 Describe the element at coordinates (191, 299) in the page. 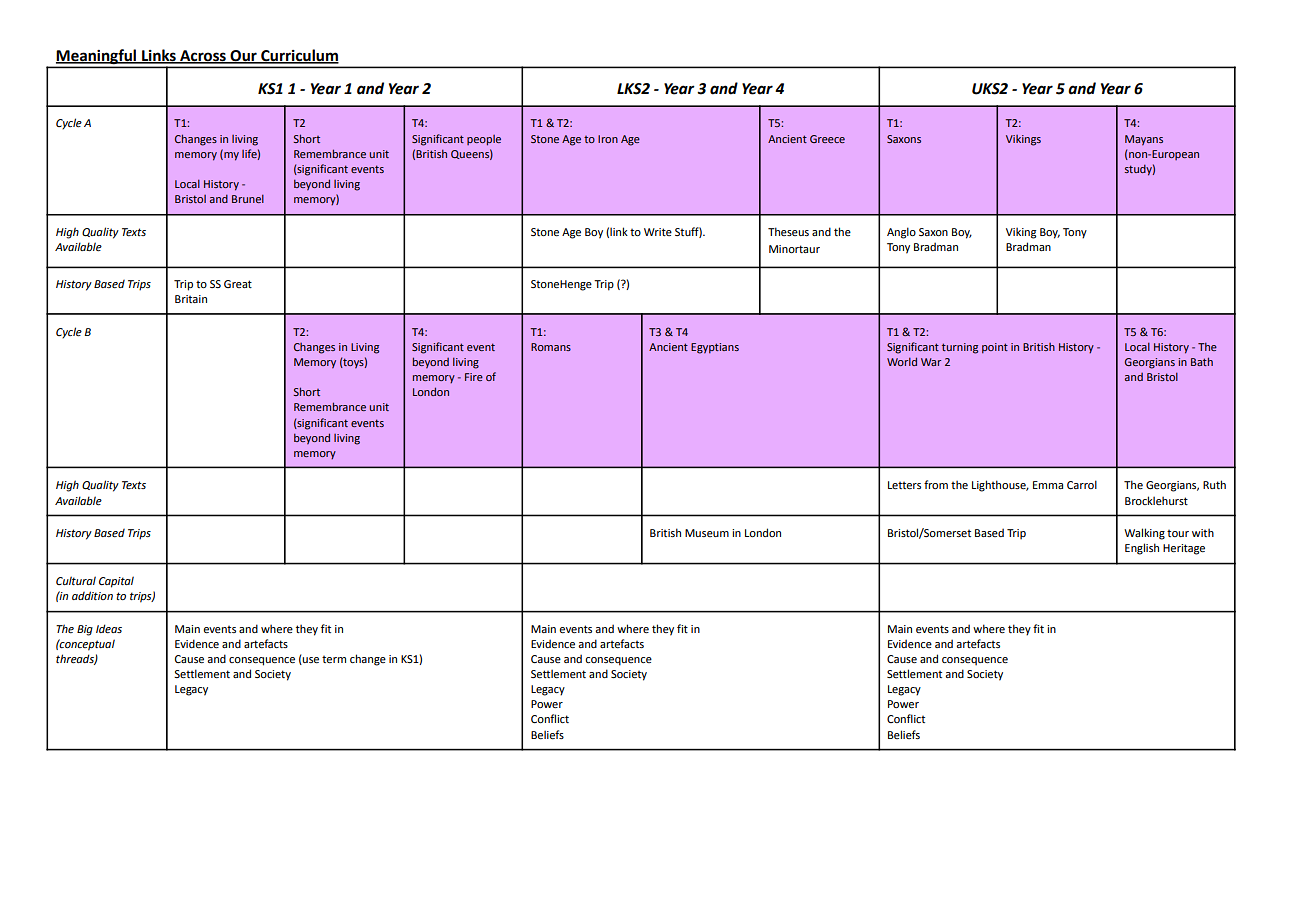

I see `Britain` at that location.
